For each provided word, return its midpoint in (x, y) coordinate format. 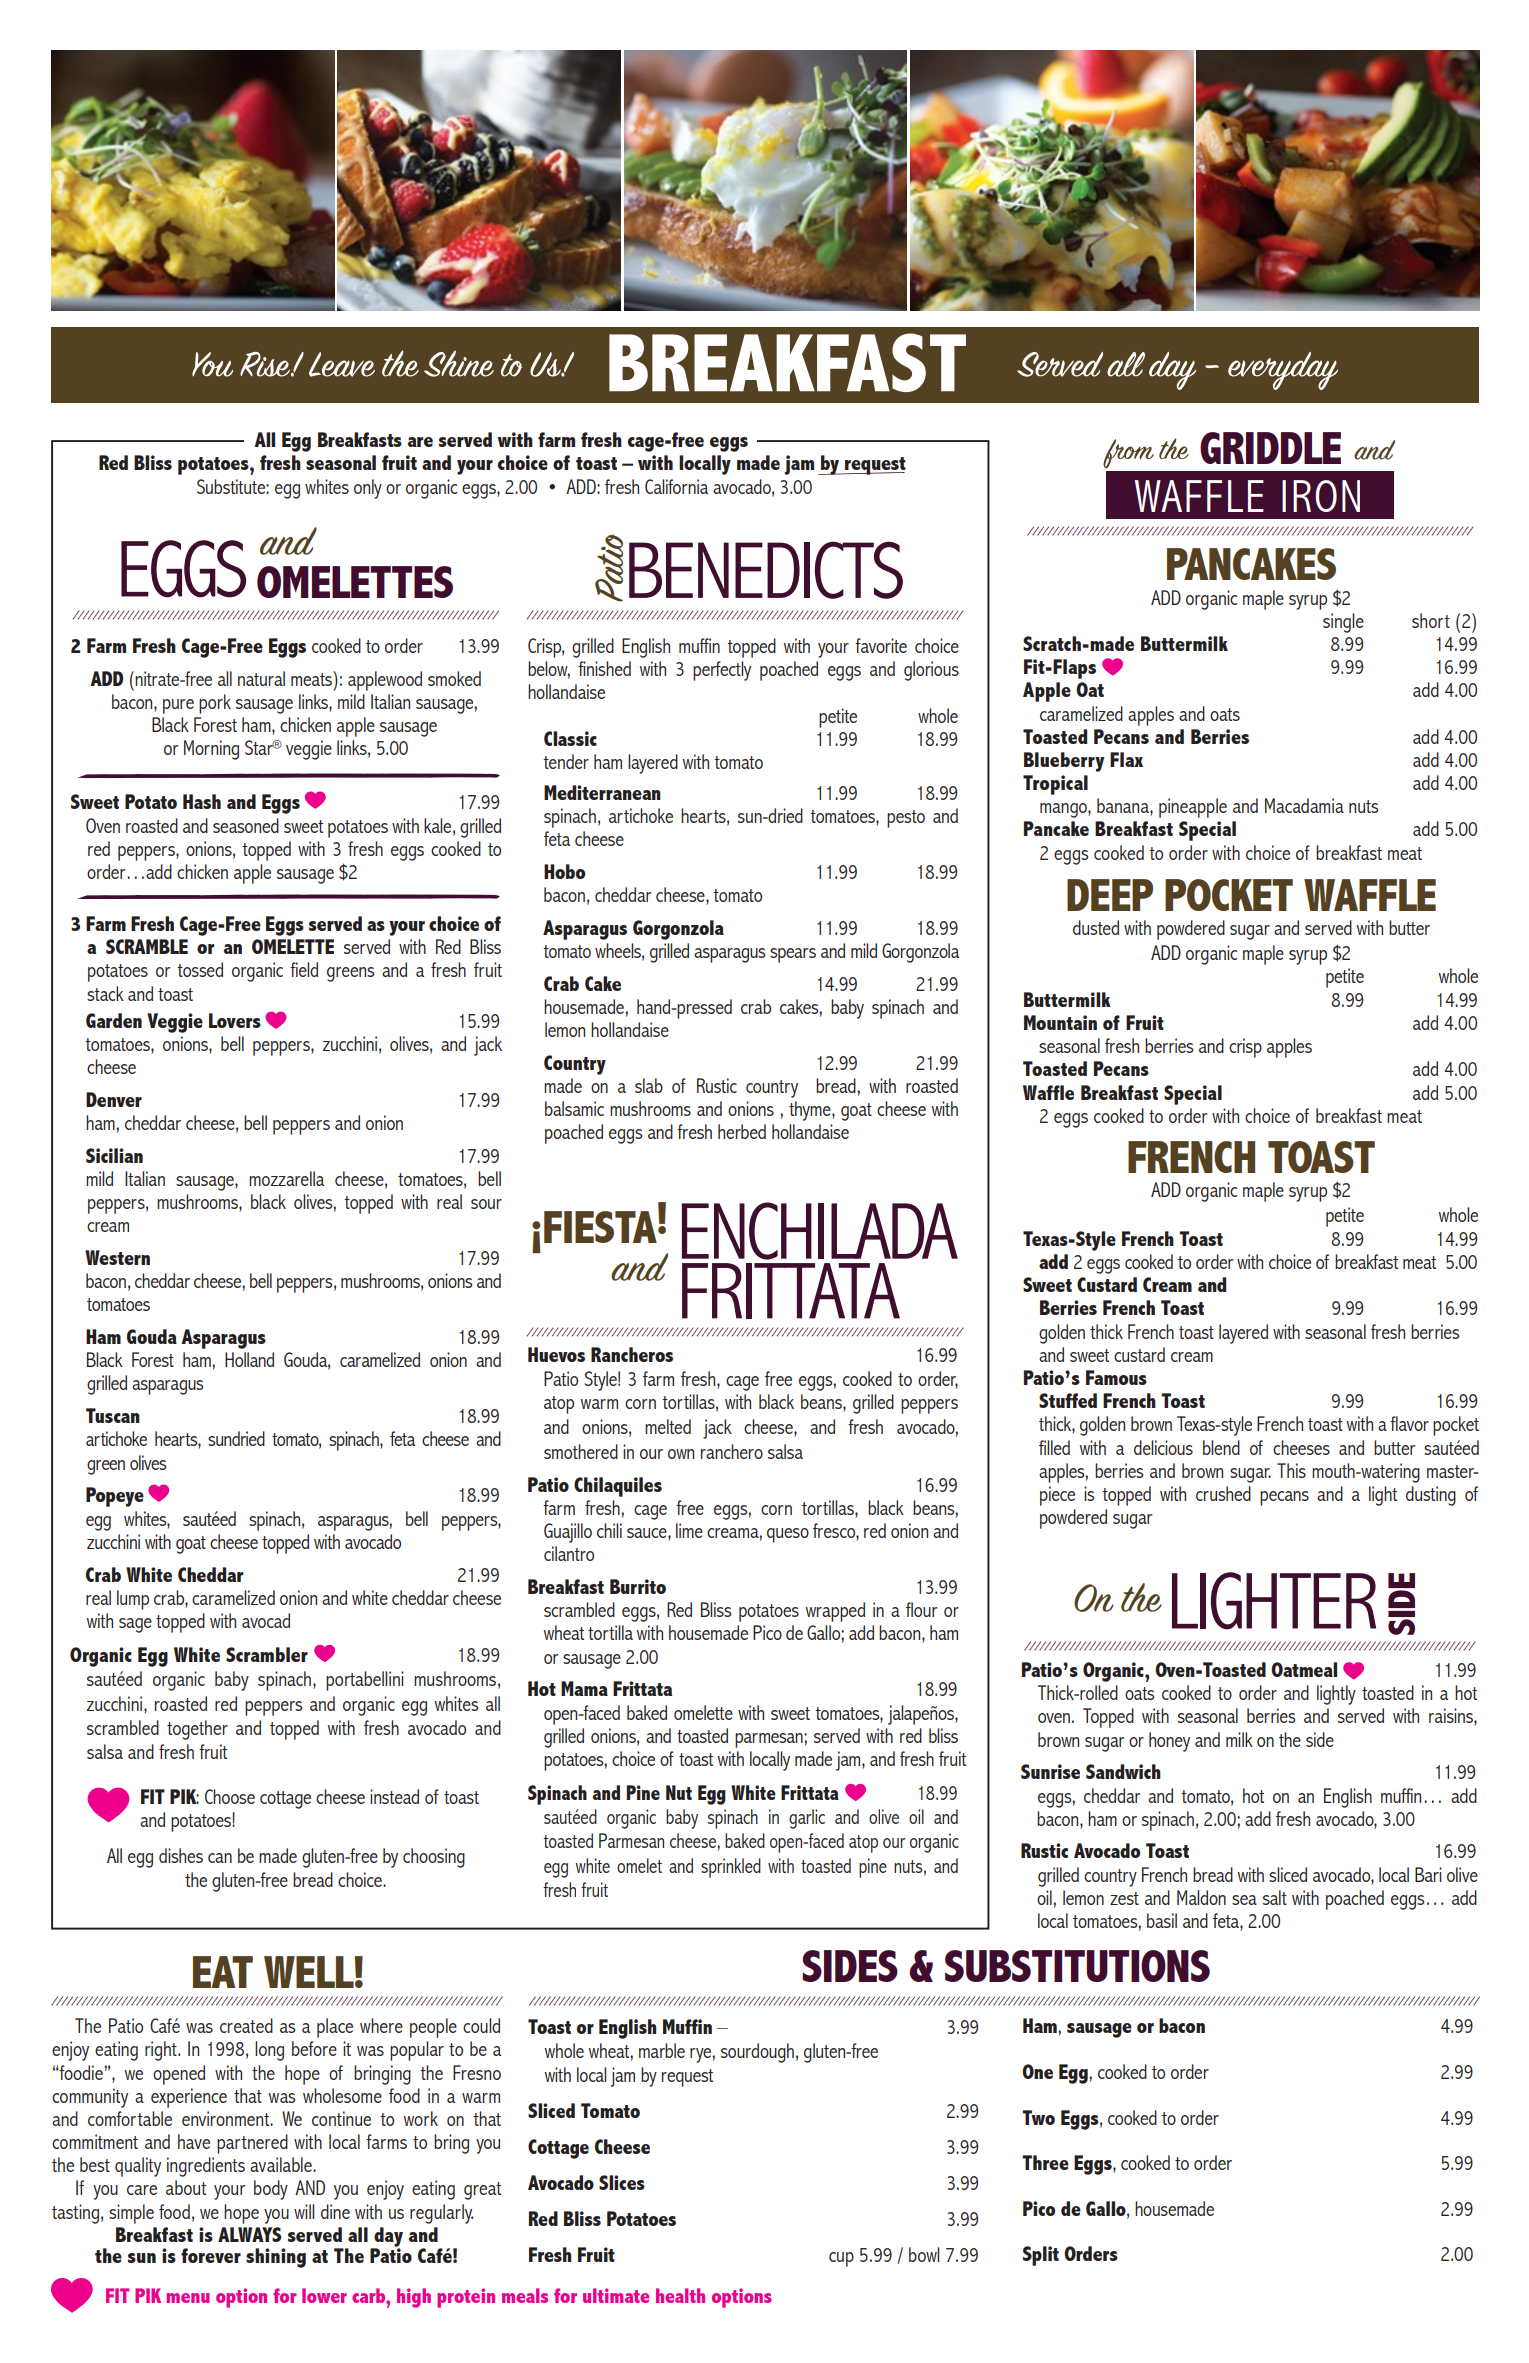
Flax (1126, 759)
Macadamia (1304, 805)
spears (793, 955)
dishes (181, 1855)
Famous (1116, 1377)
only (368, 489)
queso (788, 1535)
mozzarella (286, 1178)
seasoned (246, 825)
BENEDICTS (766, 570)
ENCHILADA (820, 1231)
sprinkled (731, 1868)
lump (133, 1600)
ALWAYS (250, 2234)
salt (1275, 1897)
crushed (1223, 1493)
